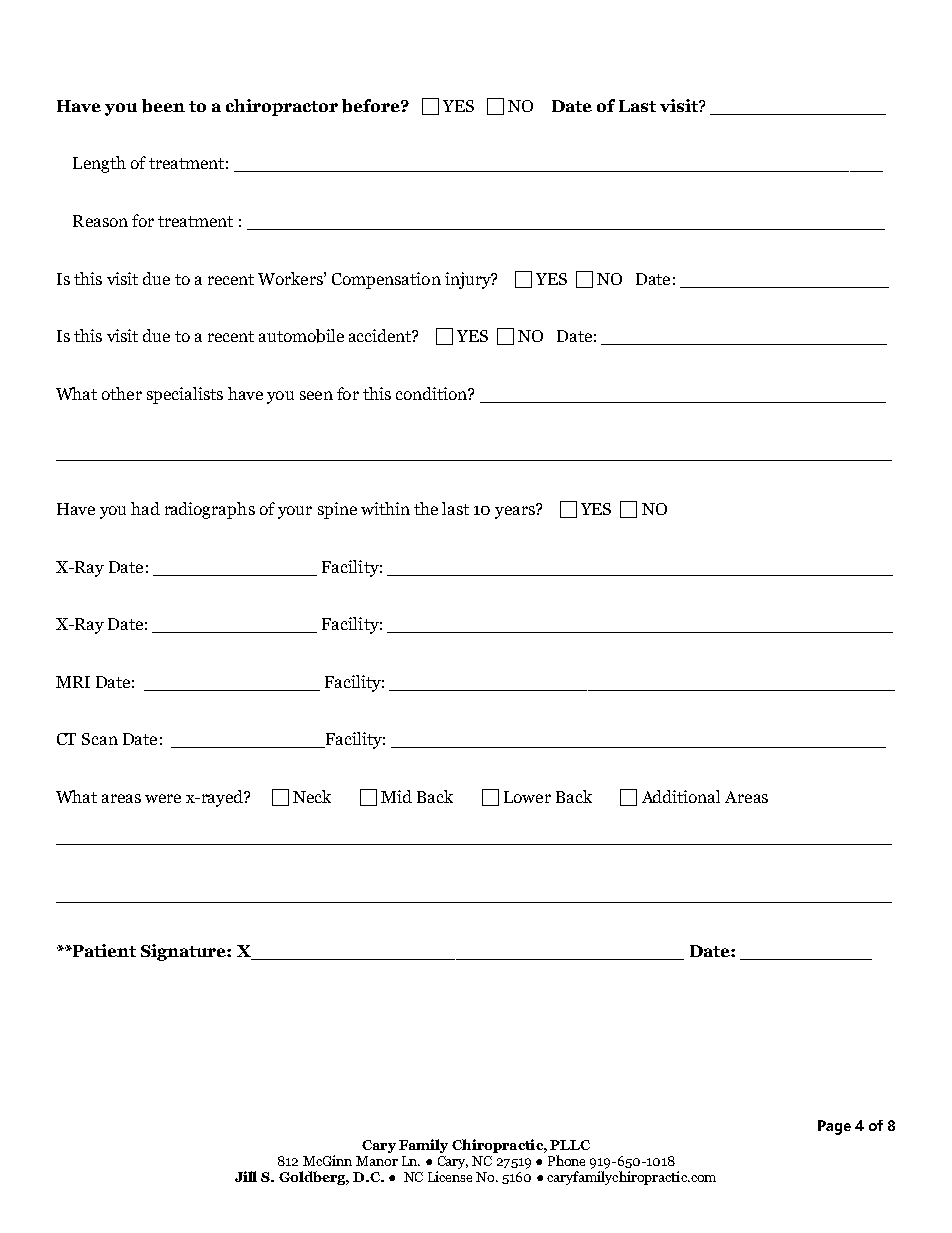 This image has height=1233, width=952. Describe the element at coordinates (282, 107) in the image. I see `chiropractor` at that location.
